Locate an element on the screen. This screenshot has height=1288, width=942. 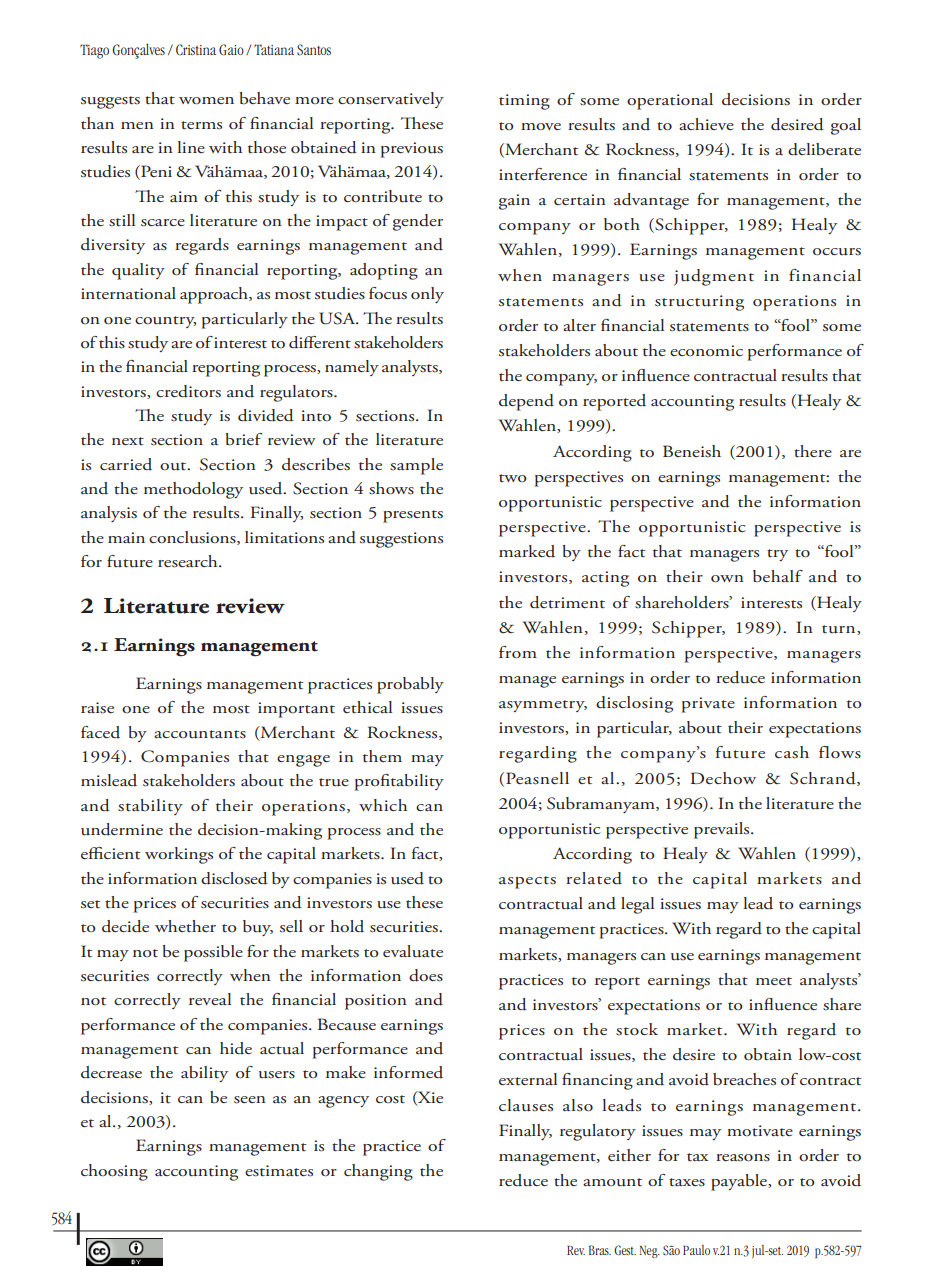
changing is located at coordinates (378, 1172).
